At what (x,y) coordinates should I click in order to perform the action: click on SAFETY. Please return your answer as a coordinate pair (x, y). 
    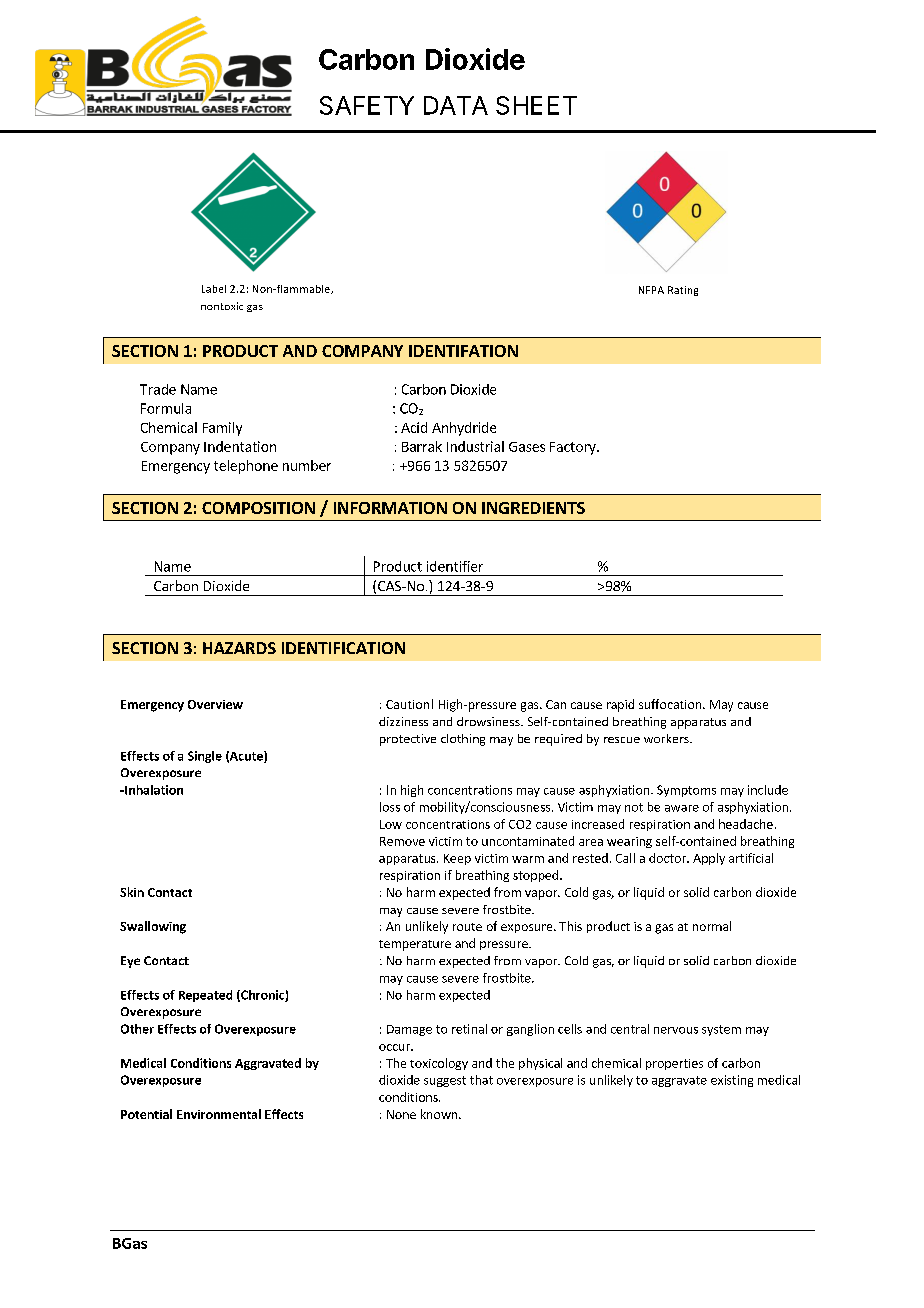
    Looking at the image, I should click on (367, 105).
